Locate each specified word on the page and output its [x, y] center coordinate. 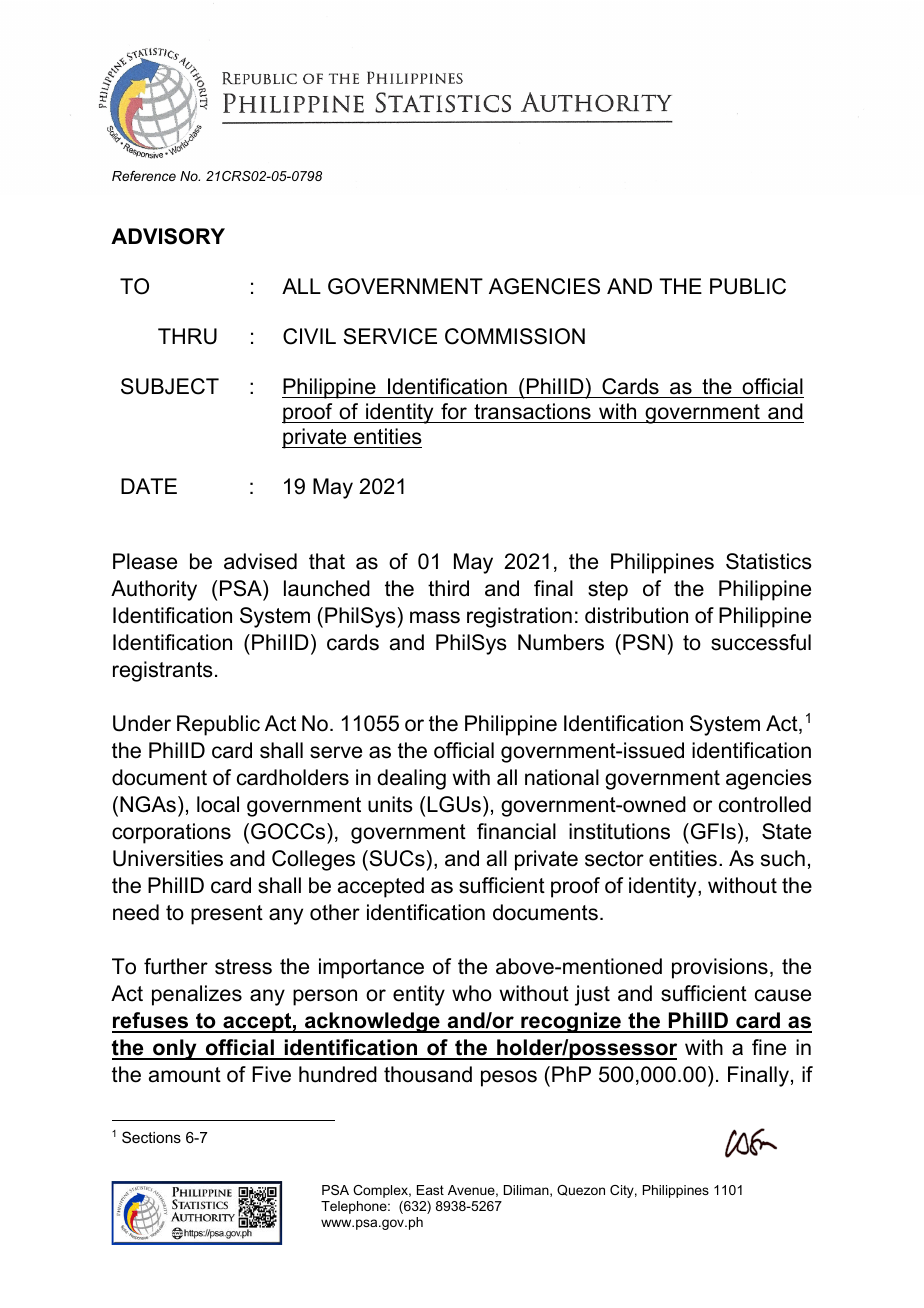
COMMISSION [515, 336]
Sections [151, 1137]
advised [260, 561]
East [430, 1190]
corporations [171, 833]
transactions [532, 411]
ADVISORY [168, 236]
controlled [765, 804]
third [448, 588]
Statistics [769, 561]
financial [516, 831]
